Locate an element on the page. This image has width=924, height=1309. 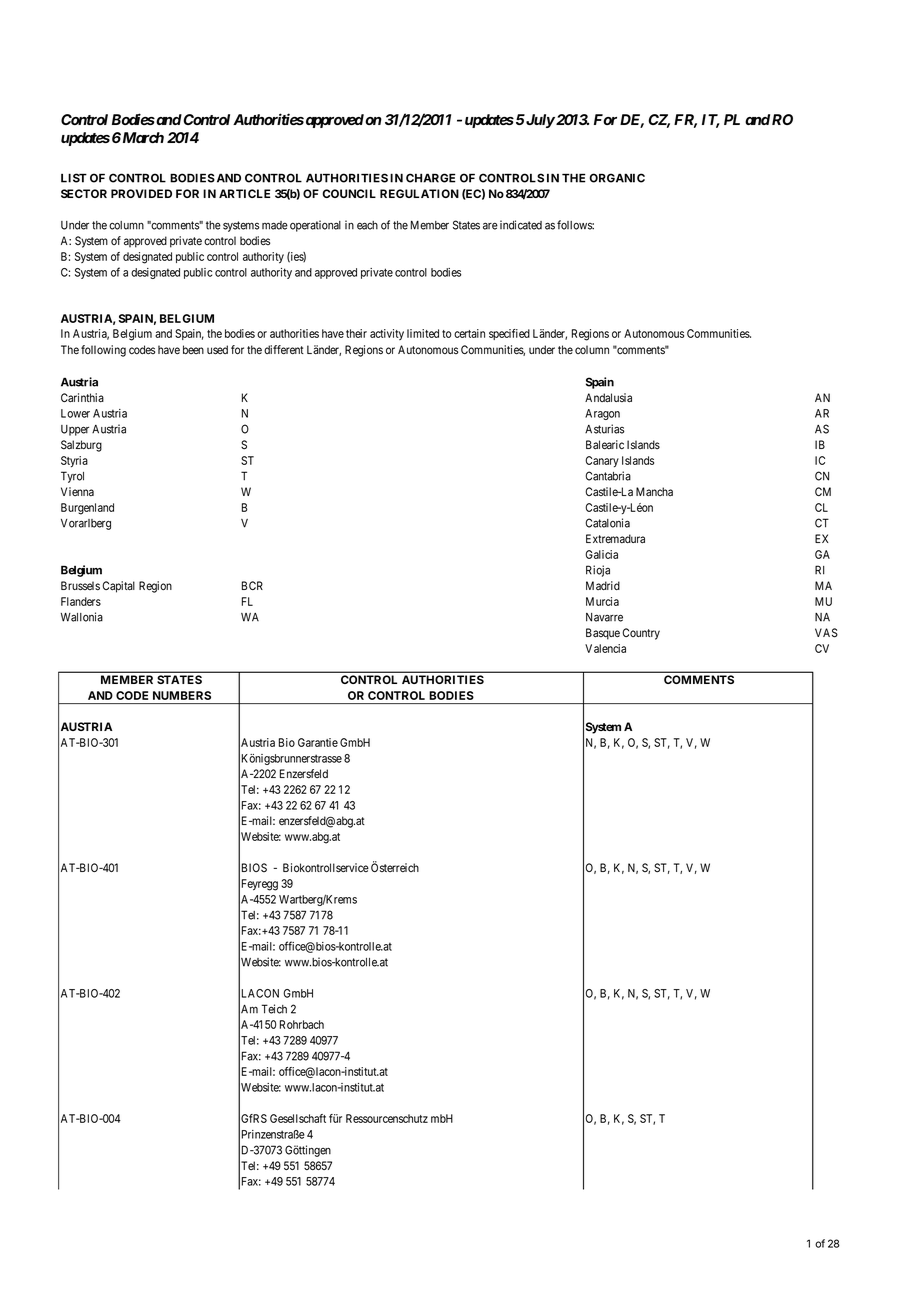
Basque is located at coordinates (603, 634).
